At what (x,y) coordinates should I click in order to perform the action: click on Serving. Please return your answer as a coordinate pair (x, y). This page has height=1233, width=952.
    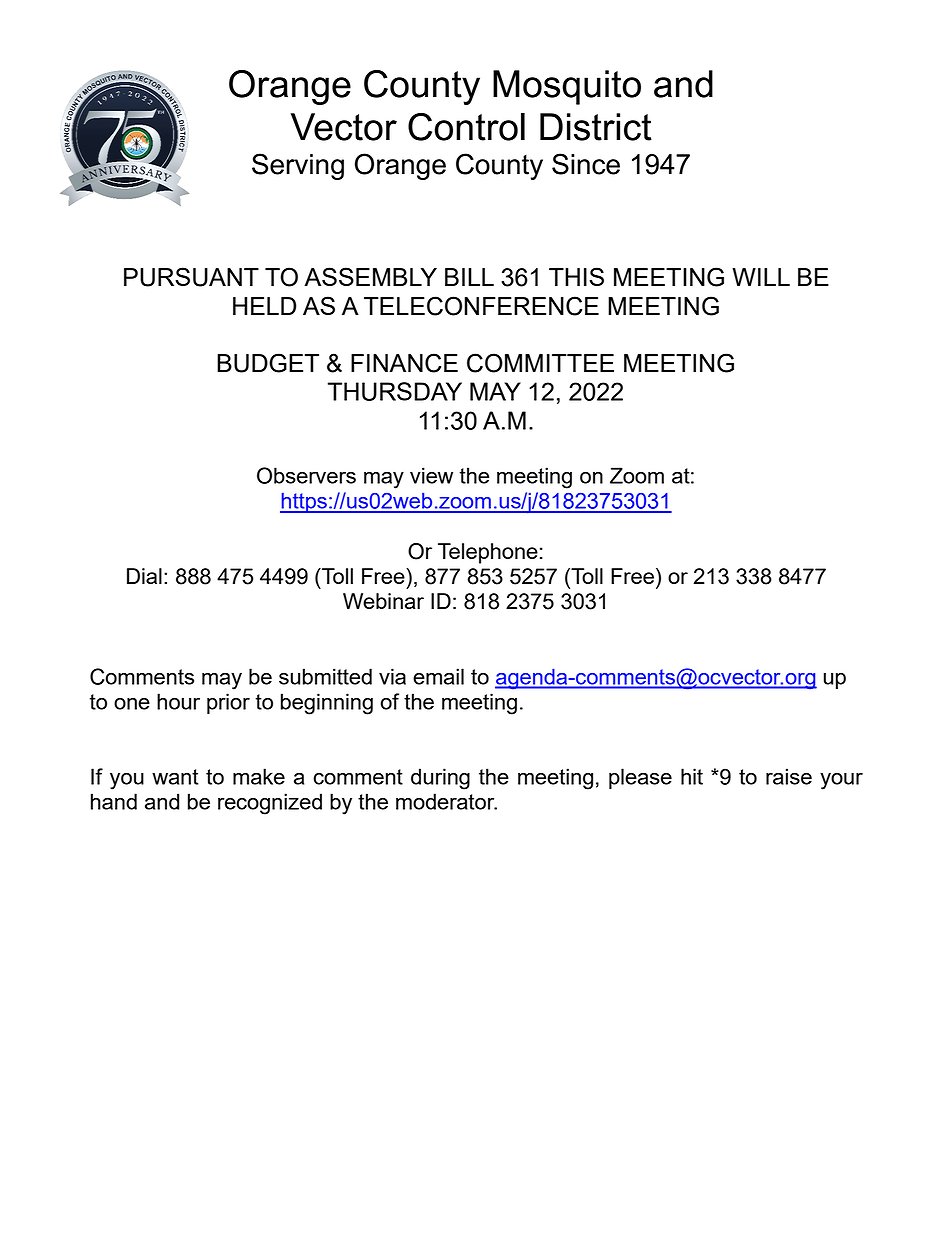
    Looking at the image, I should click on (298, 166).
